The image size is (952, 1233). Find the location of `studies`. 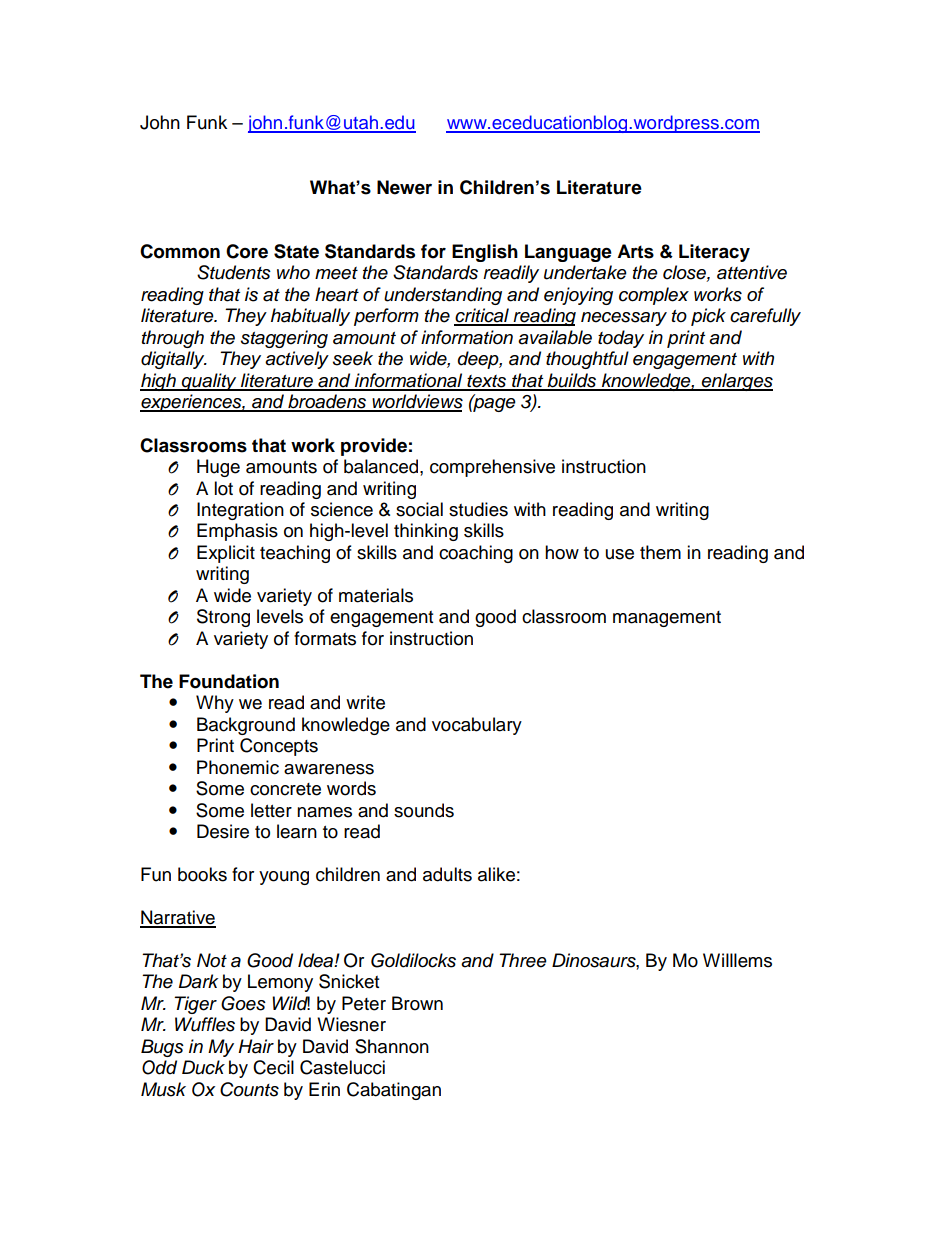

studies is located at coordinates (478, 509).
